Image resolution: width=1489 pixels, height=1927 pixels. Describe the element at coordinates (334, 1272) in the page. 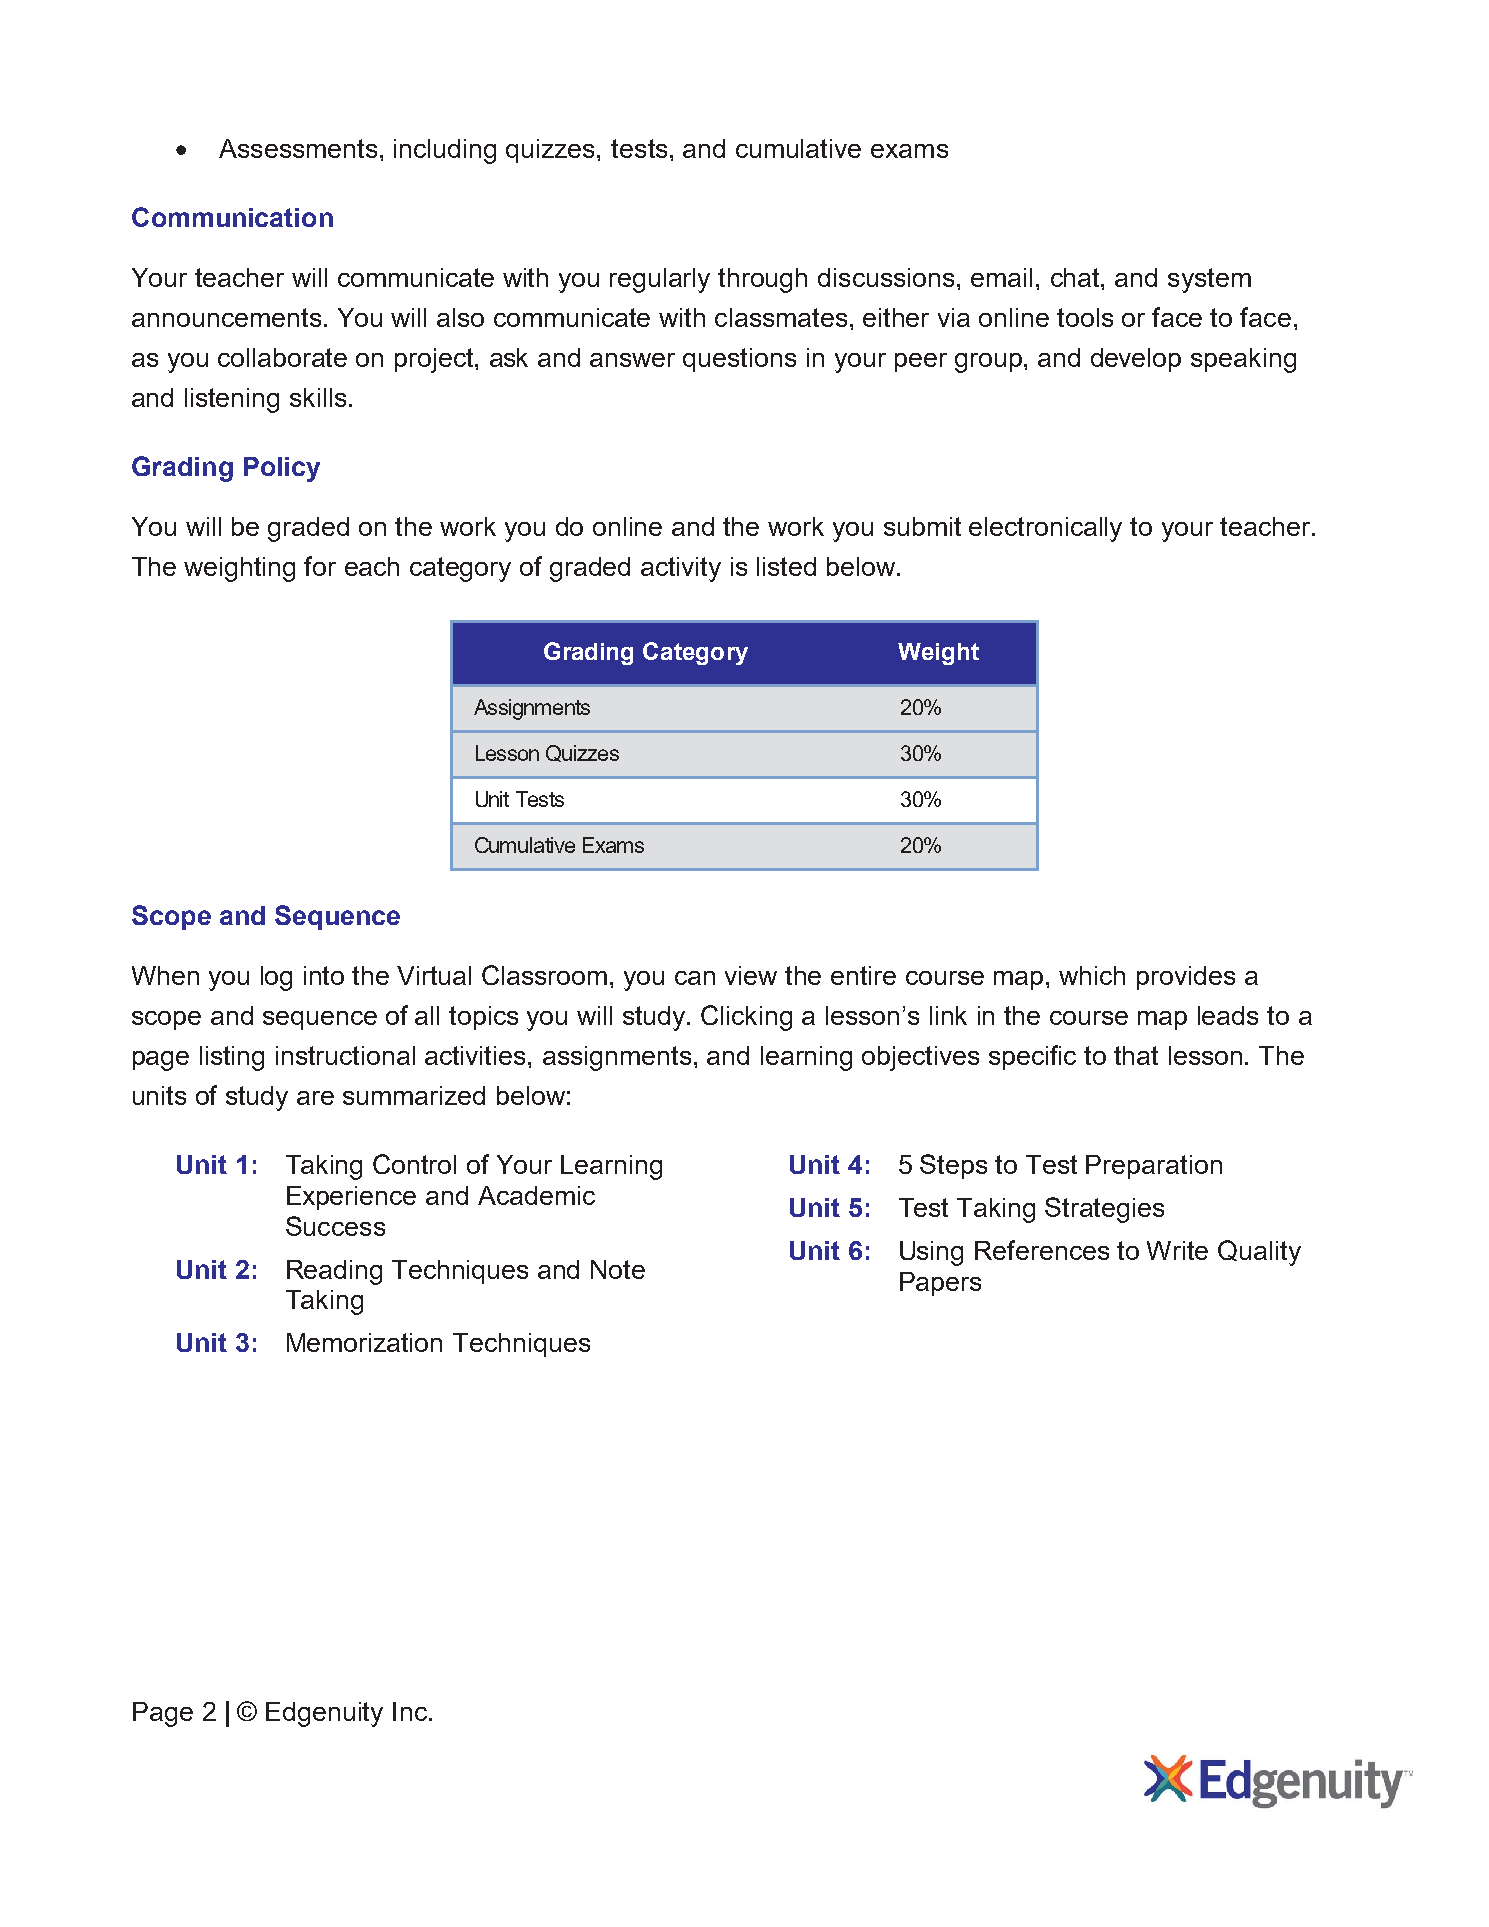

I see `Reading` at that location.
